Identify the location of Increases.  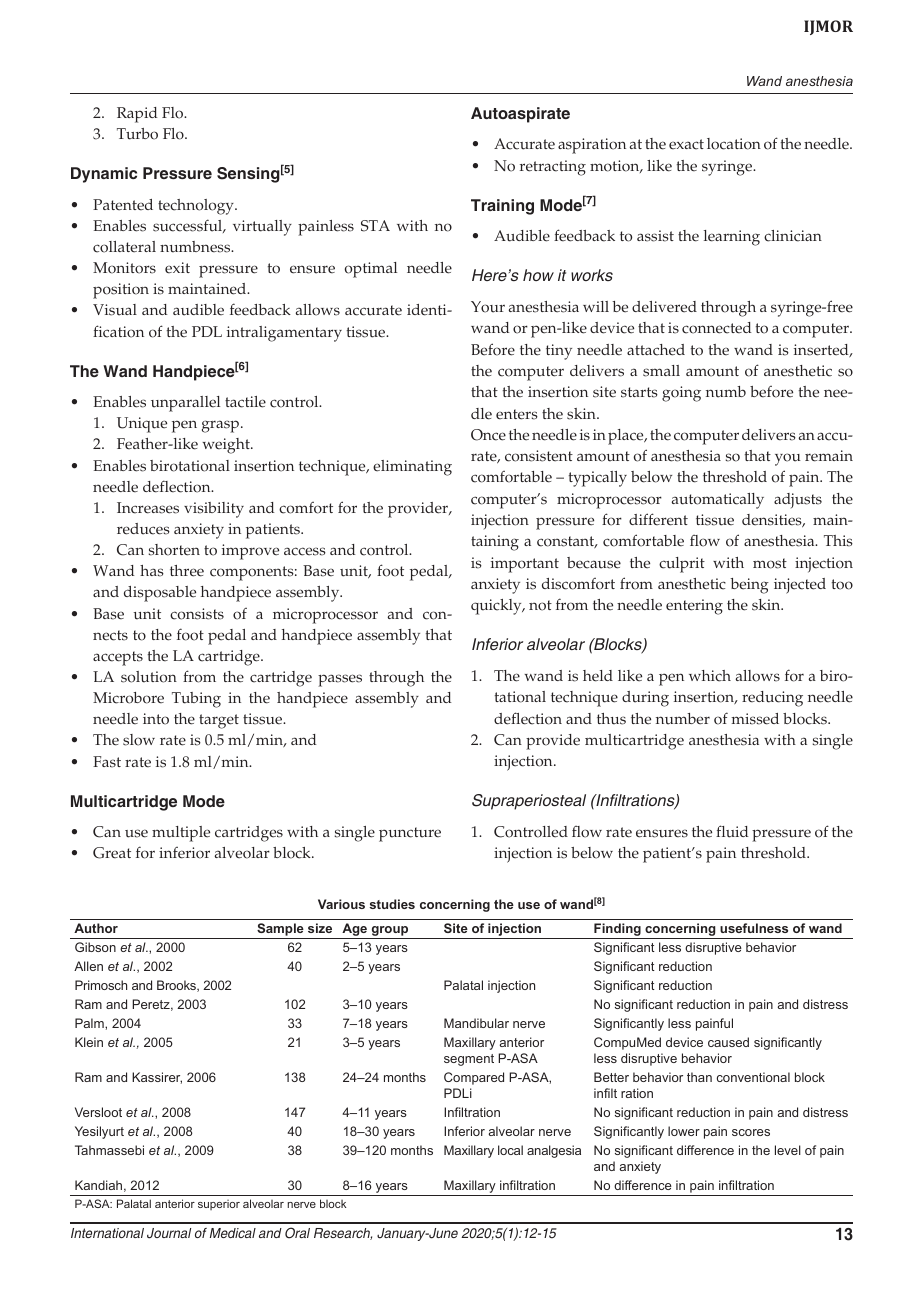
(148, 508).
